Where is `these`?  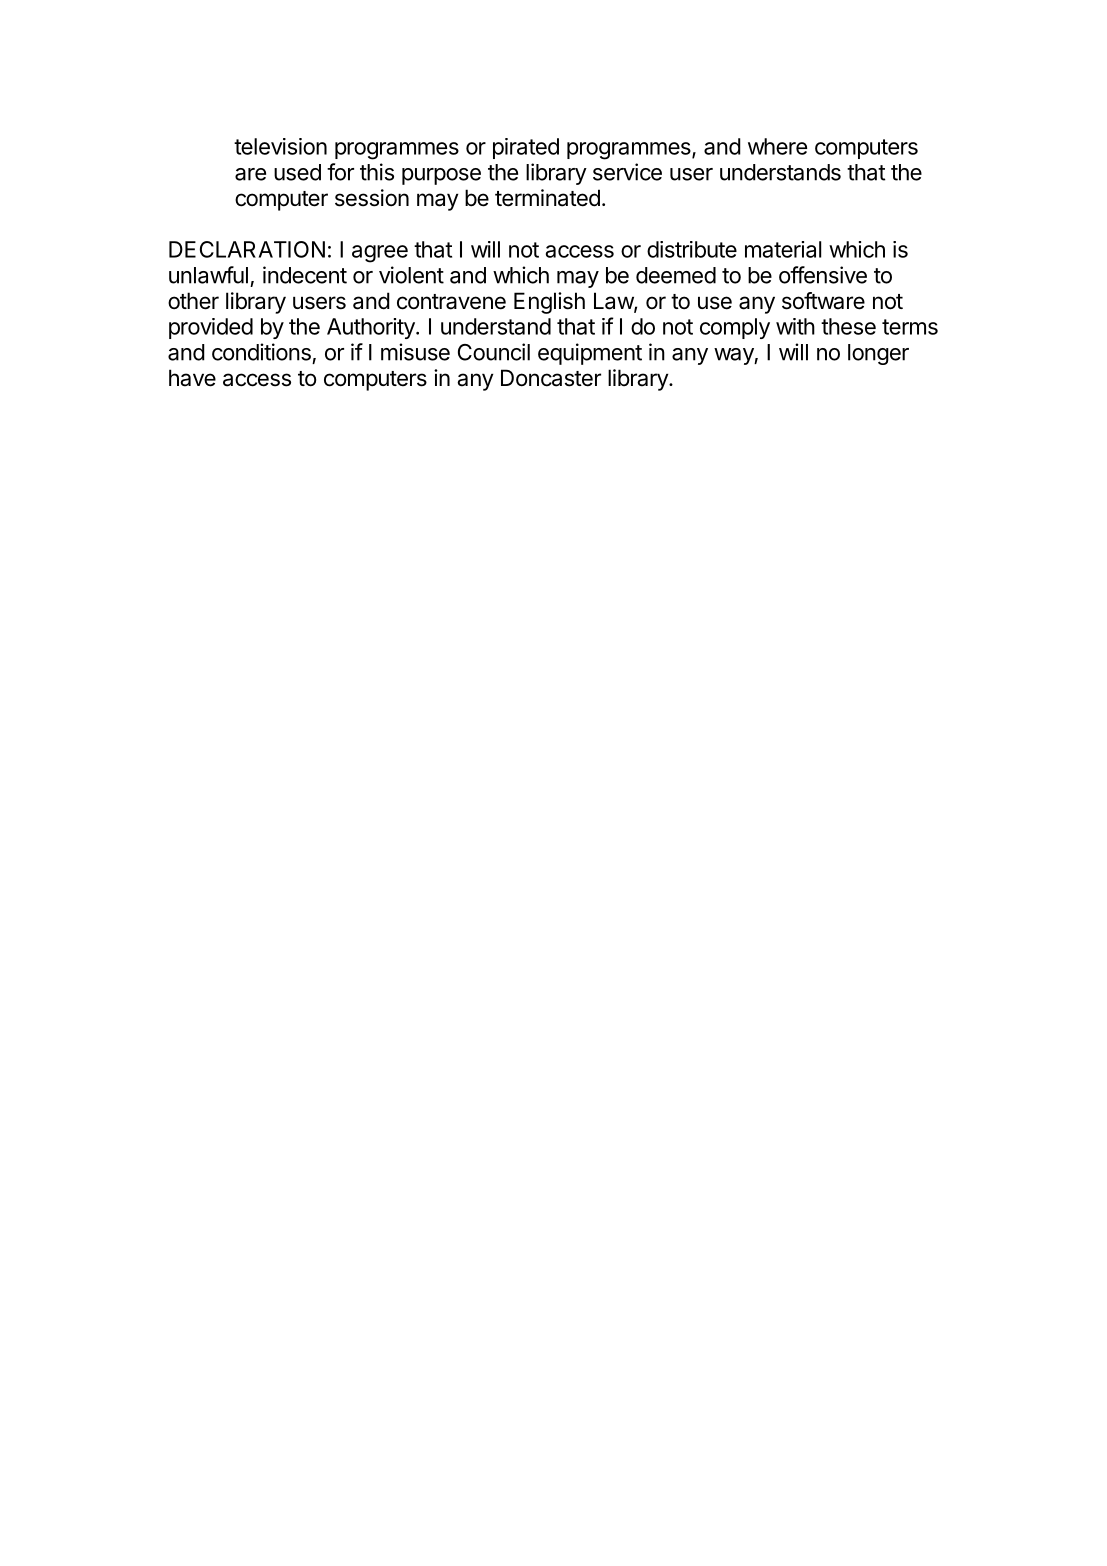 these is located at coordinates (848, 326).
